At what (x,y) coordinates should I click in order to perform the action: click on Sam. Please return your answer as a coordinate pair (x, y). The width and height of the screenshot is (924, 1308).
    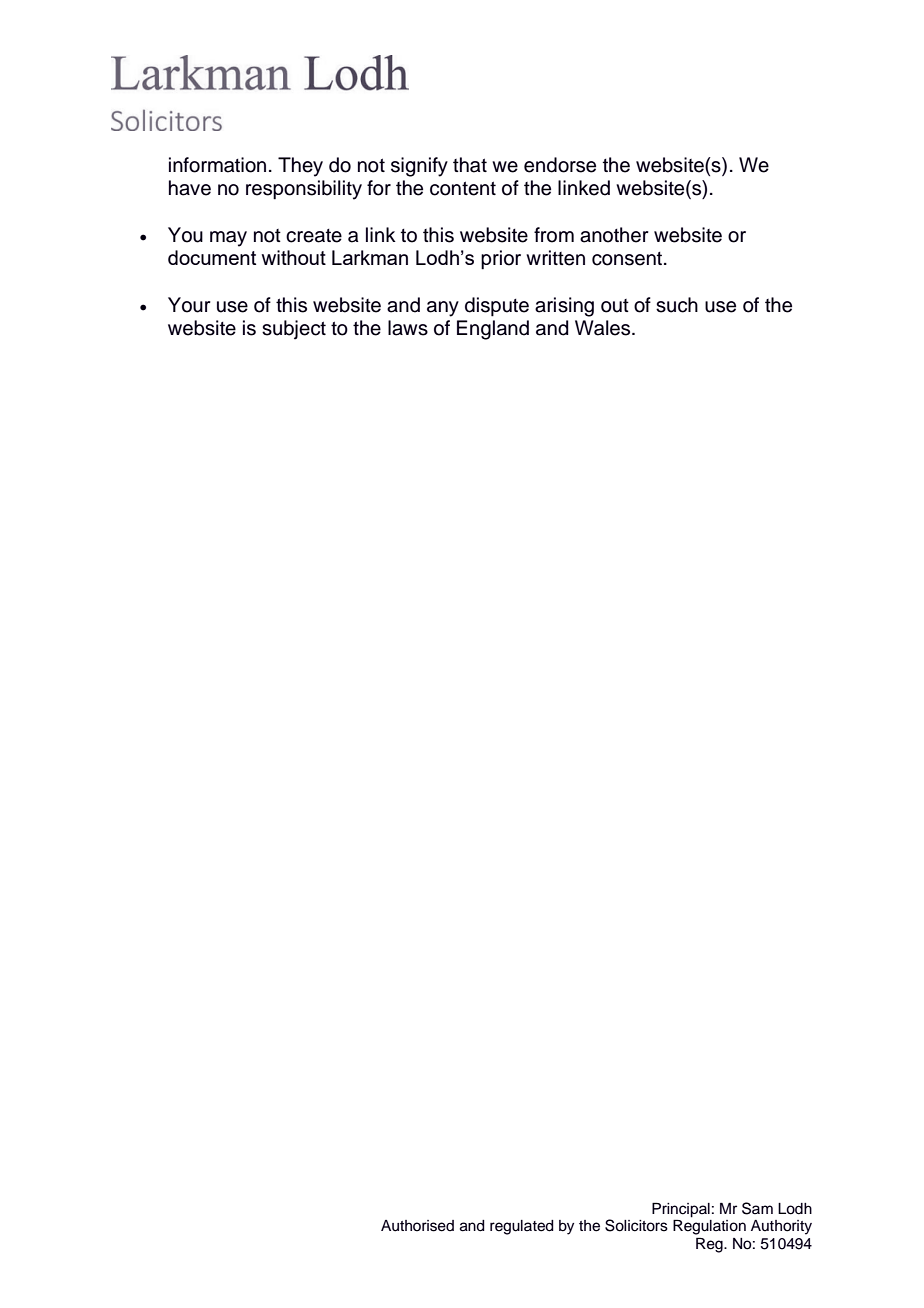
    Looking at the image, I should click on (757, 1208).
